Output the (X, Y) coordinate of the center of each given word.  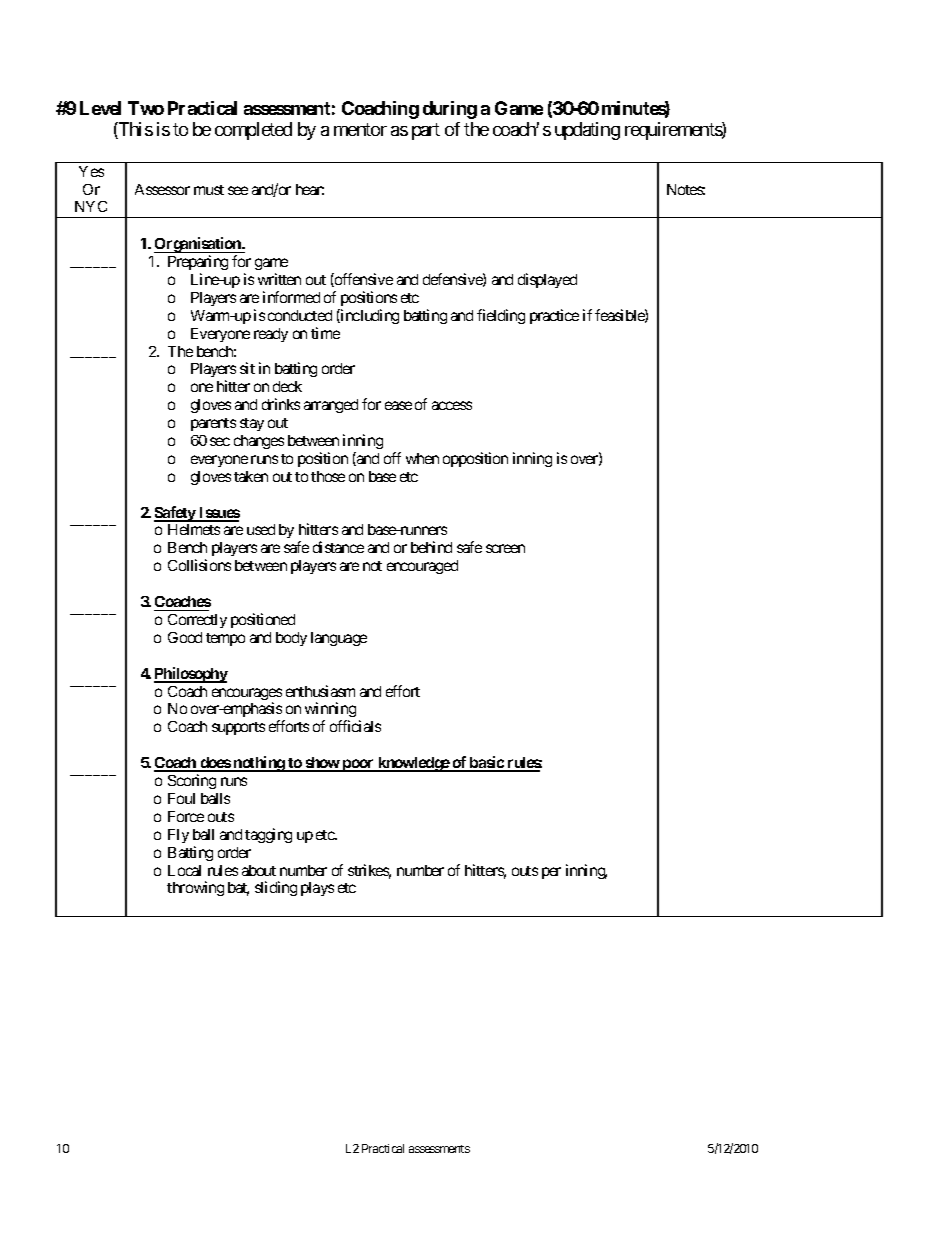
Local (184, 870)
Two (146, 108)
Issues (218, 514)
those (328, 476)
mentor (360, 129)
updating (587, 131)
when (422, 458)
